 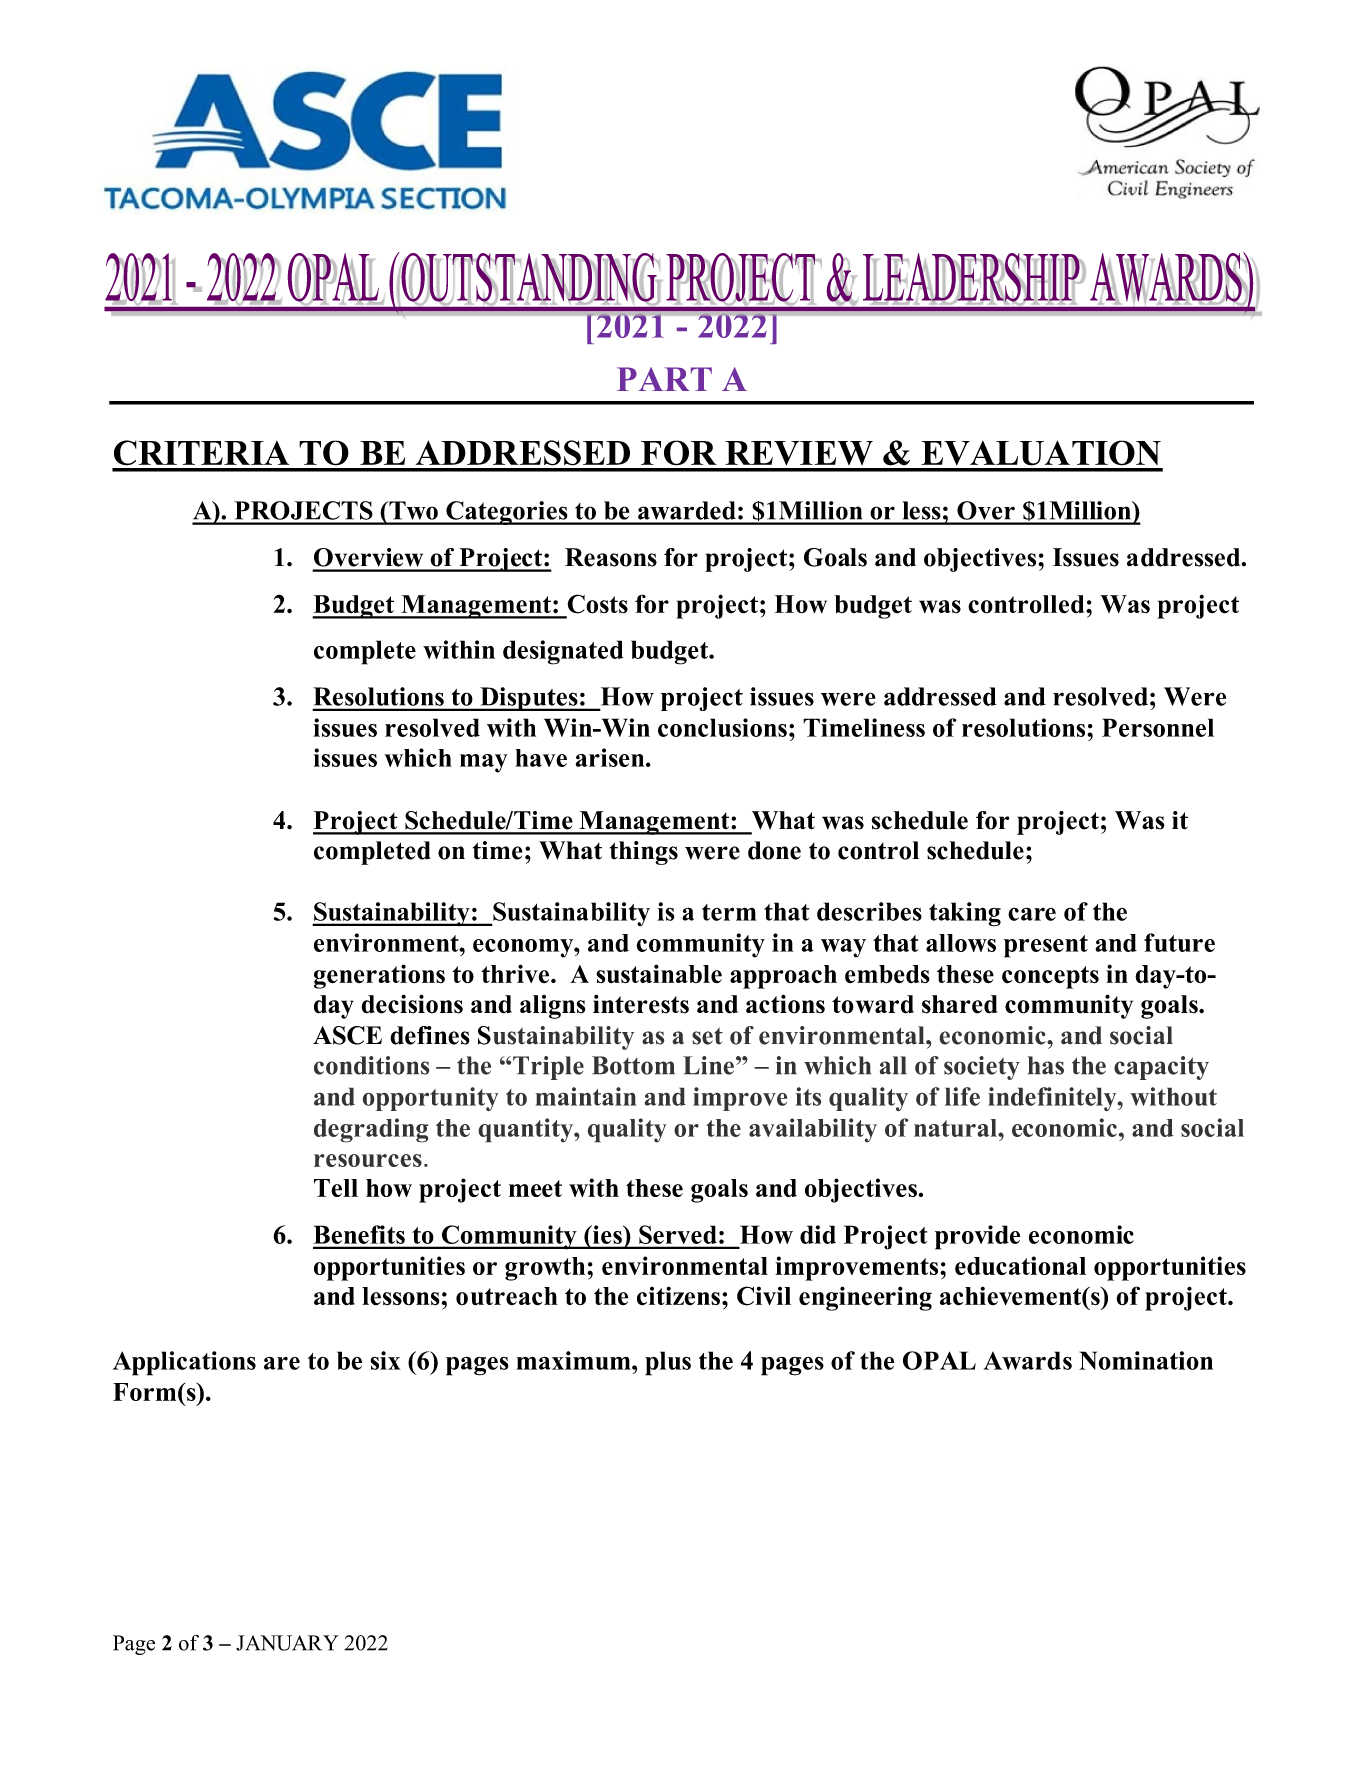 I want to click on Categories, so click(x=507, y=513).
